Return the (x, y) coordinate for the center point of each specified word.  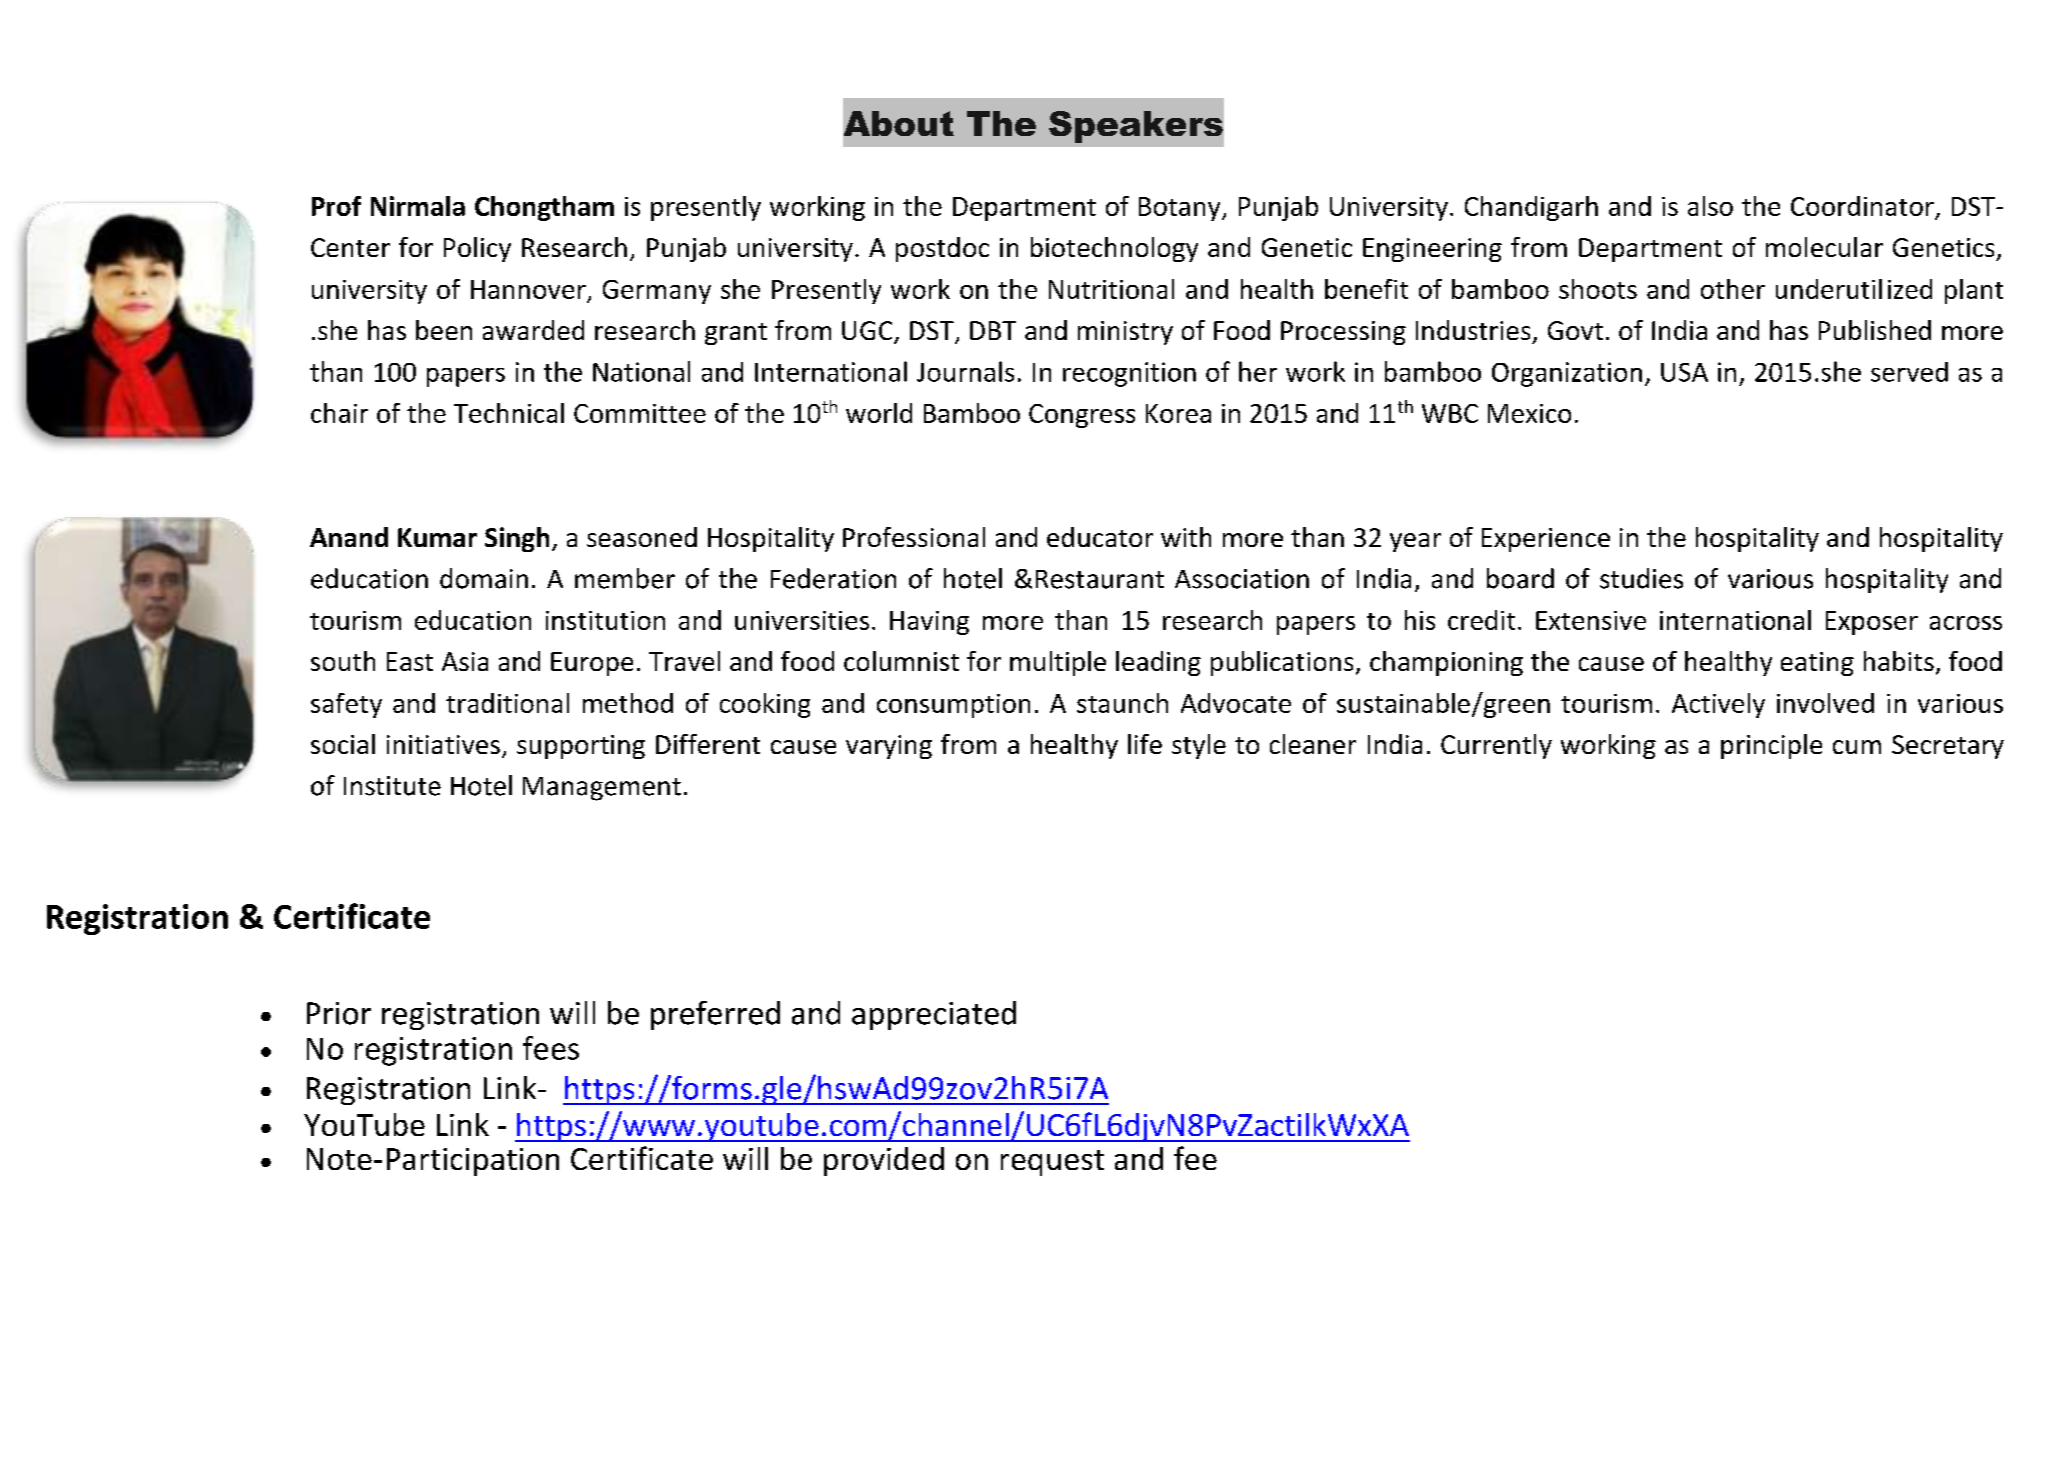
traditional (507, 703)
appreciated (934, 1015)
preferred (715, 1015)
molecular (1824, 247)
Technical (509, 413)
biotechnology (1114, 249)
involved (1825, 703)
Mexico (1529, 413)
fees (551, 1048)
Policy (477, 249)
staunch (1122, 703)
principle (1771, 746)
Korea (1178, 413)
